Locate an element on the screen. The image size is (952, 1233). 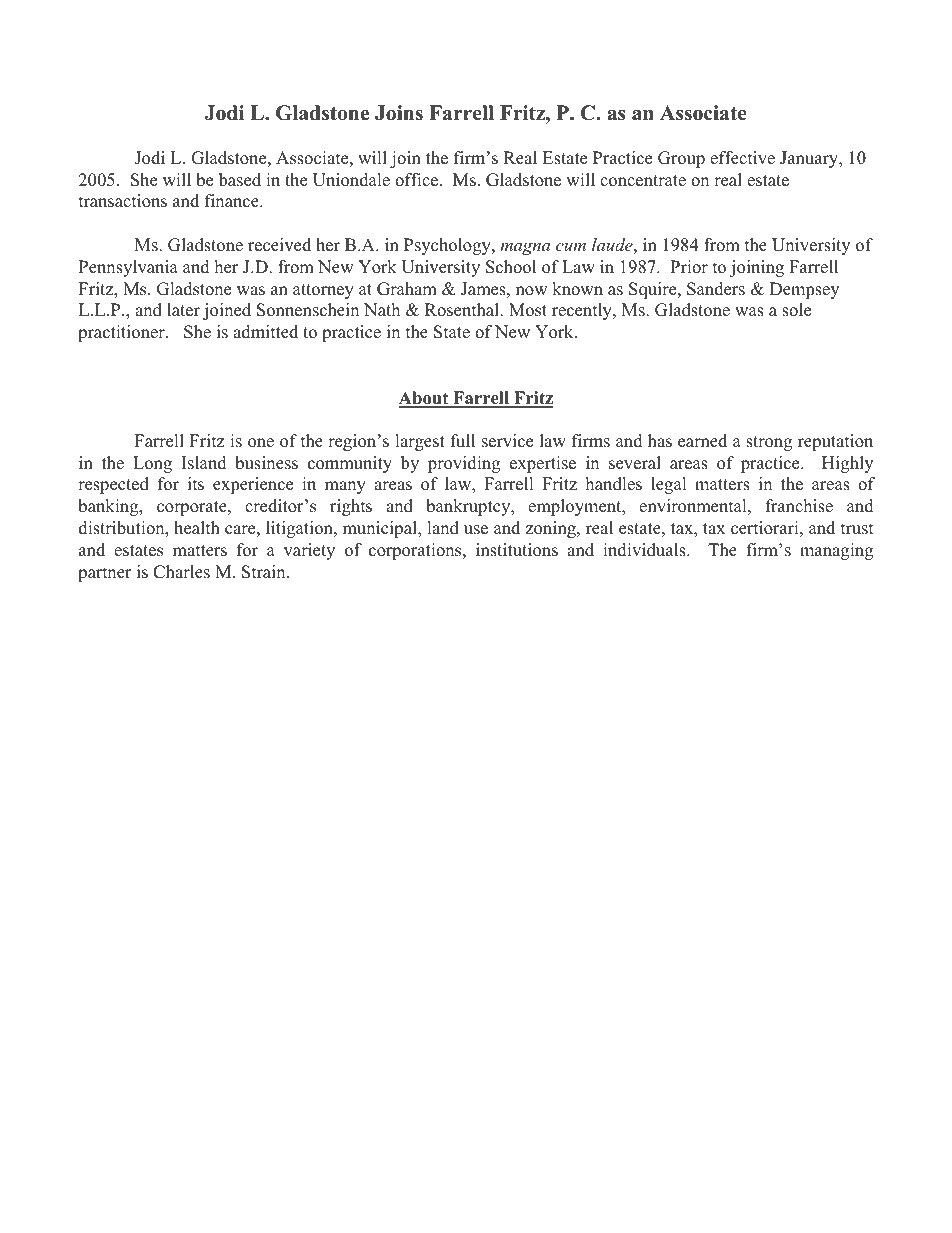
Pennsylvania is located at coordinates (128, 268).
